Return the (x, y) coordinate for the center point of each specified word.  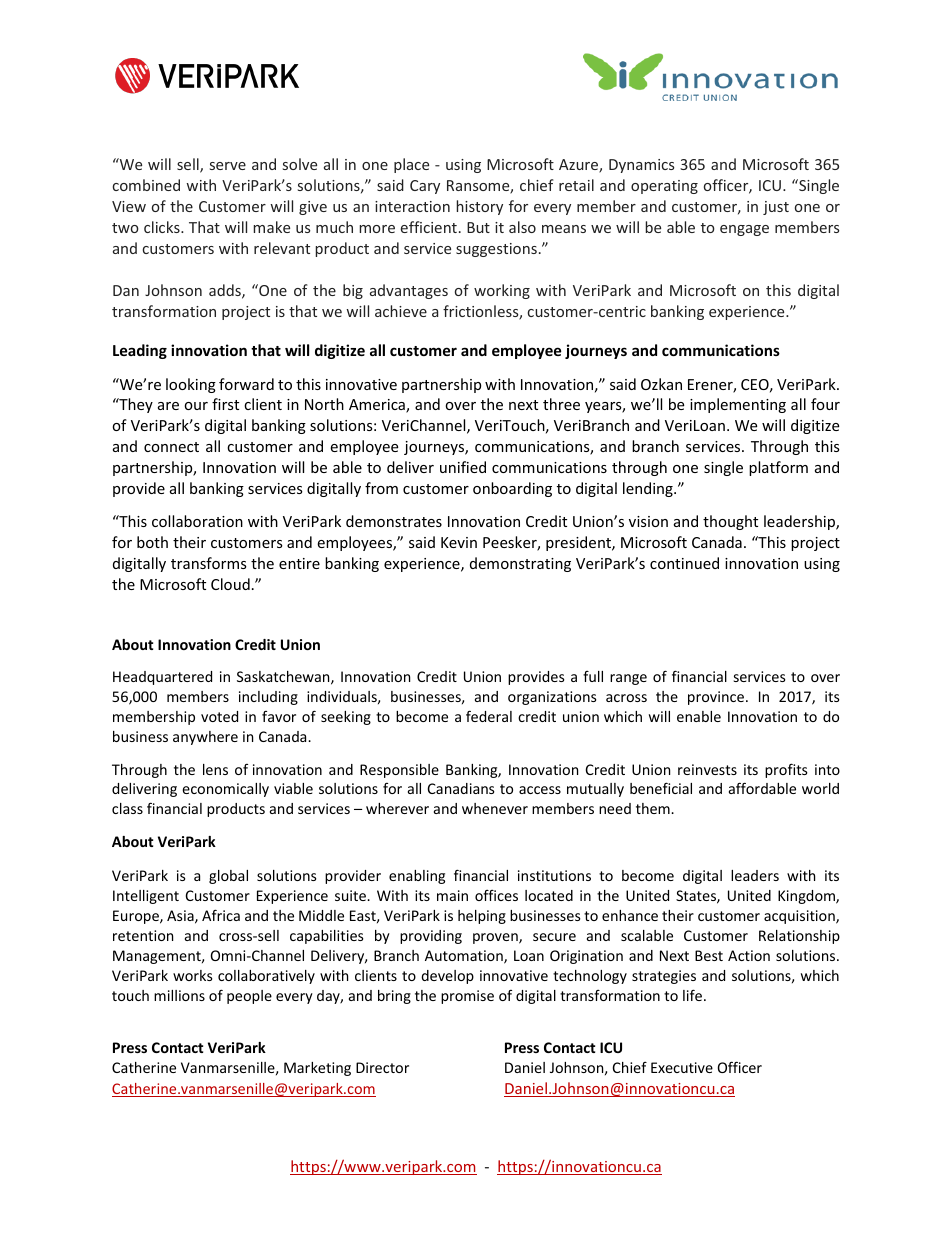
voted (219, 716)
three (561, 404)
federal (489, 716)
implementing (738, 405)
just (776, 208)
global (228, 877)
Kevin (459, 542)
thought (730, 522)
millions (179, 995)
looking (191, 385)
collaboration (197, 521)
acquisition (800, 917)
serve (228, 166)
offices (496, 895)
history (479, 207)
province (716, 698)
